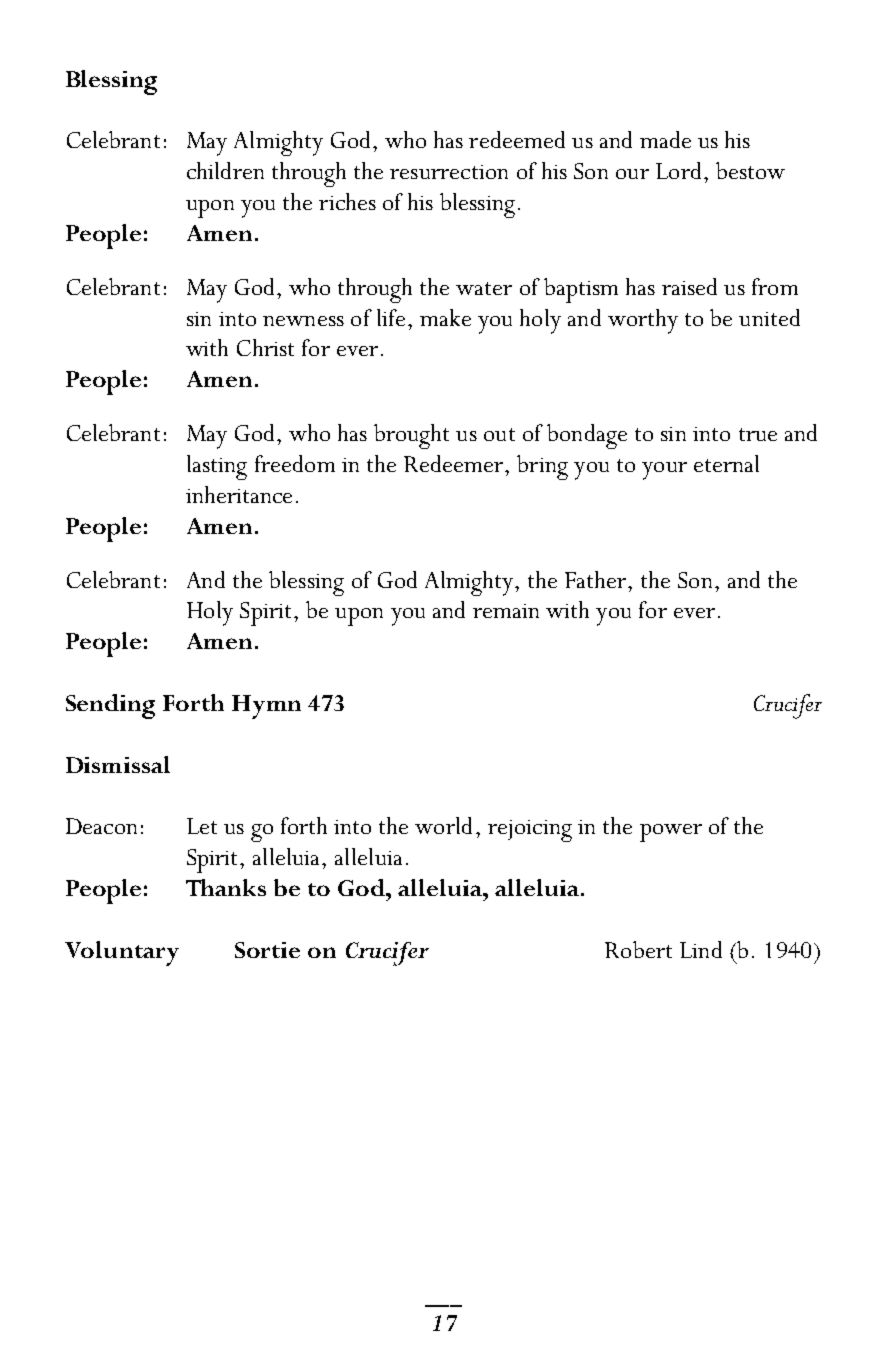 The image size is (887, 1372). I want to click on inheritance, so click(239, 494).
